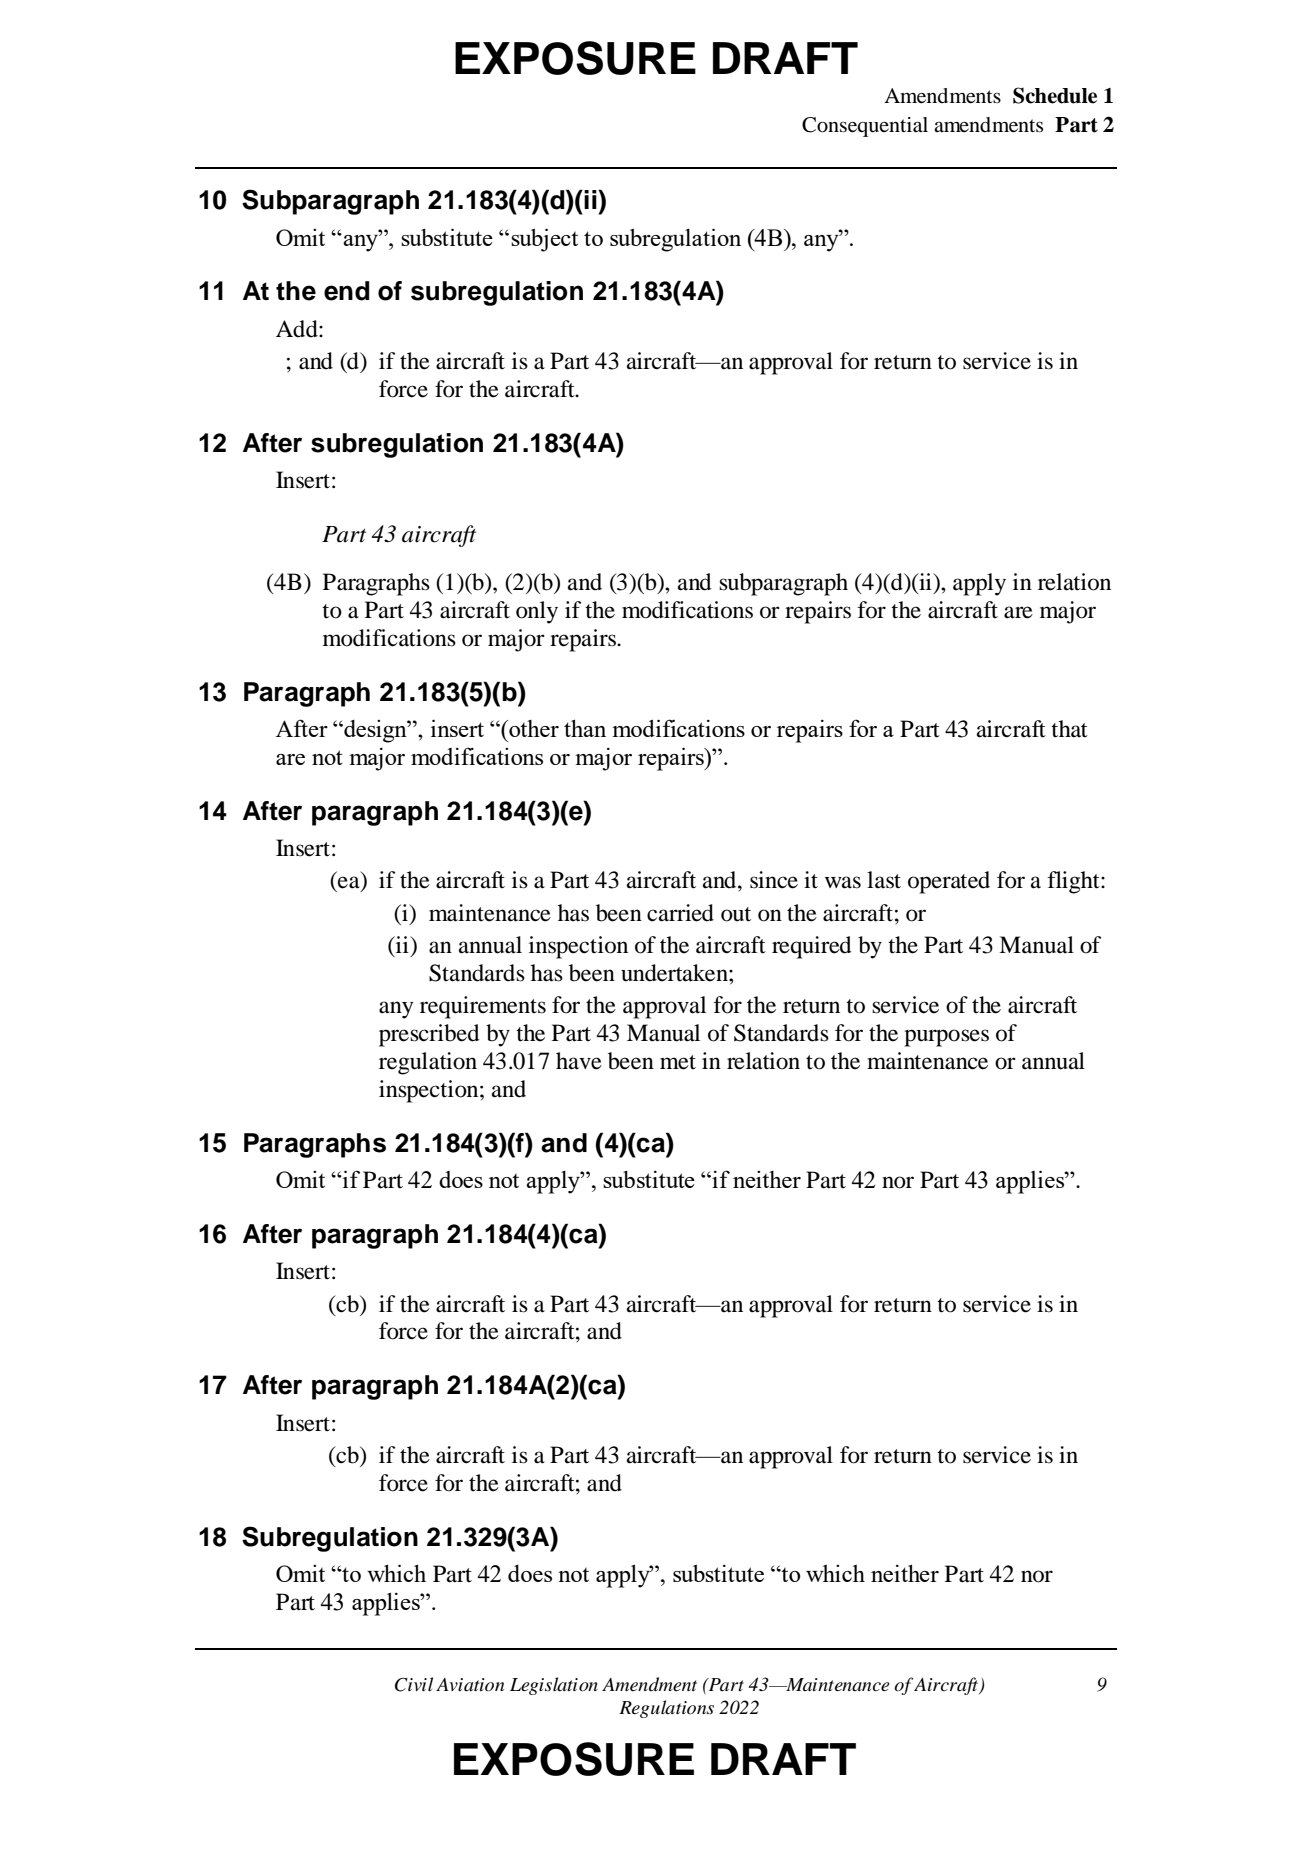 Image resolution: width=1310 pixels, height=1853 pixels. I want to click on only, so click(537, 612).
